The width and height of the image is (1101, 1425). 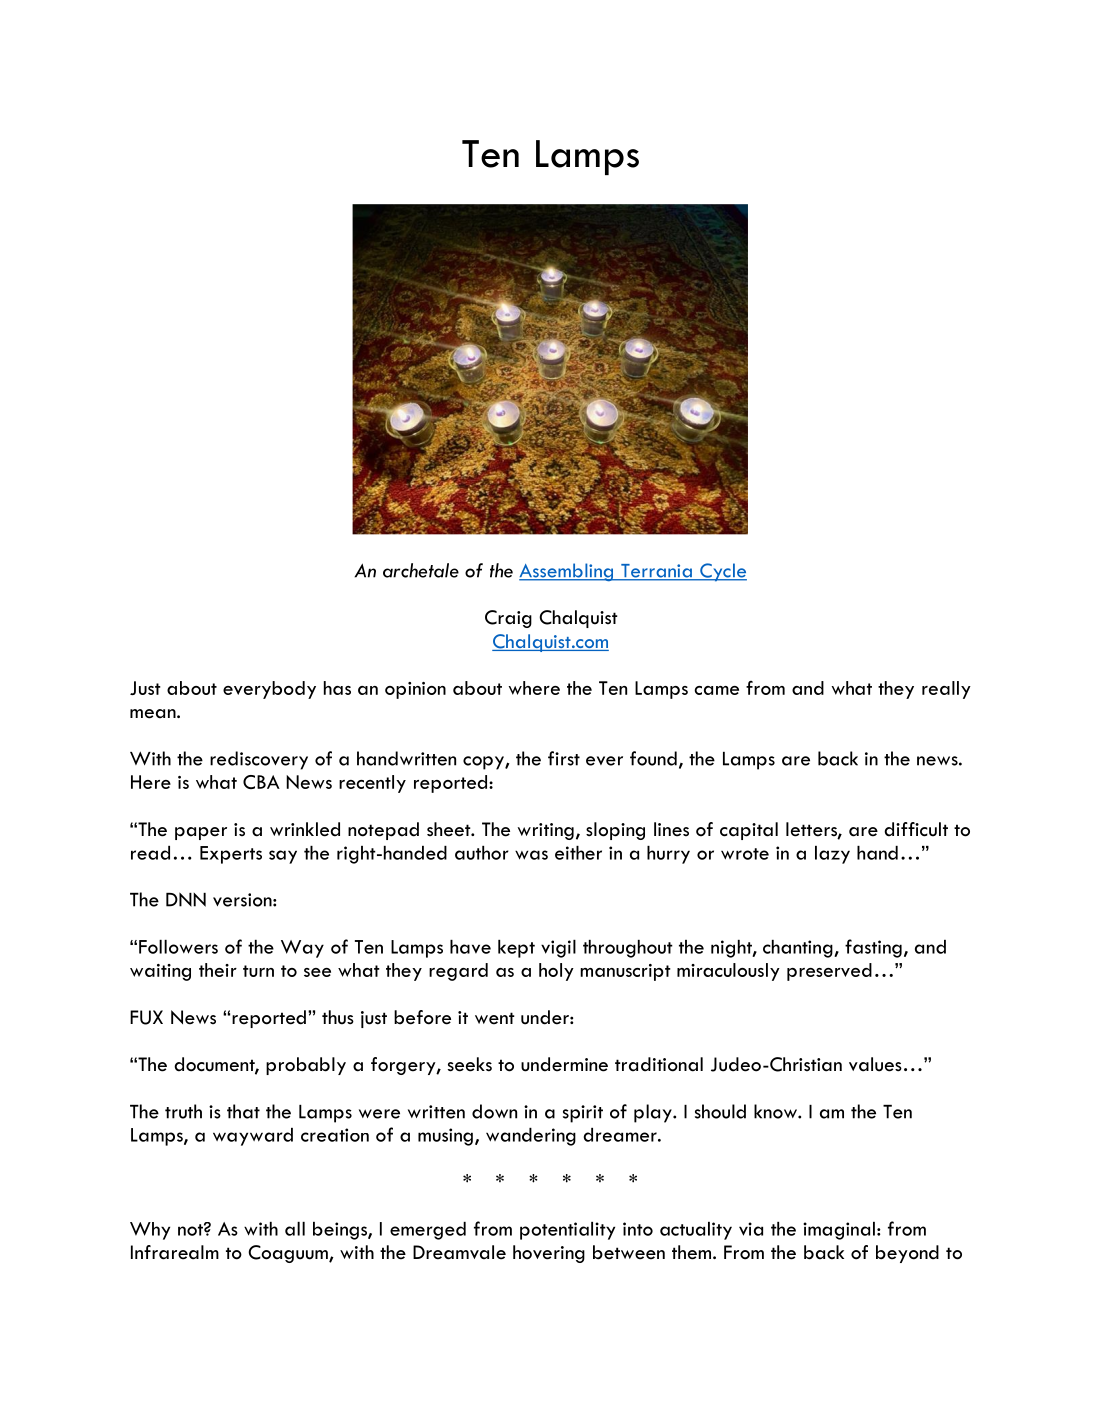 What do you see at coordinates (567, 572) in the image?
I see `Assembling` at bounding box center [567, 572].
